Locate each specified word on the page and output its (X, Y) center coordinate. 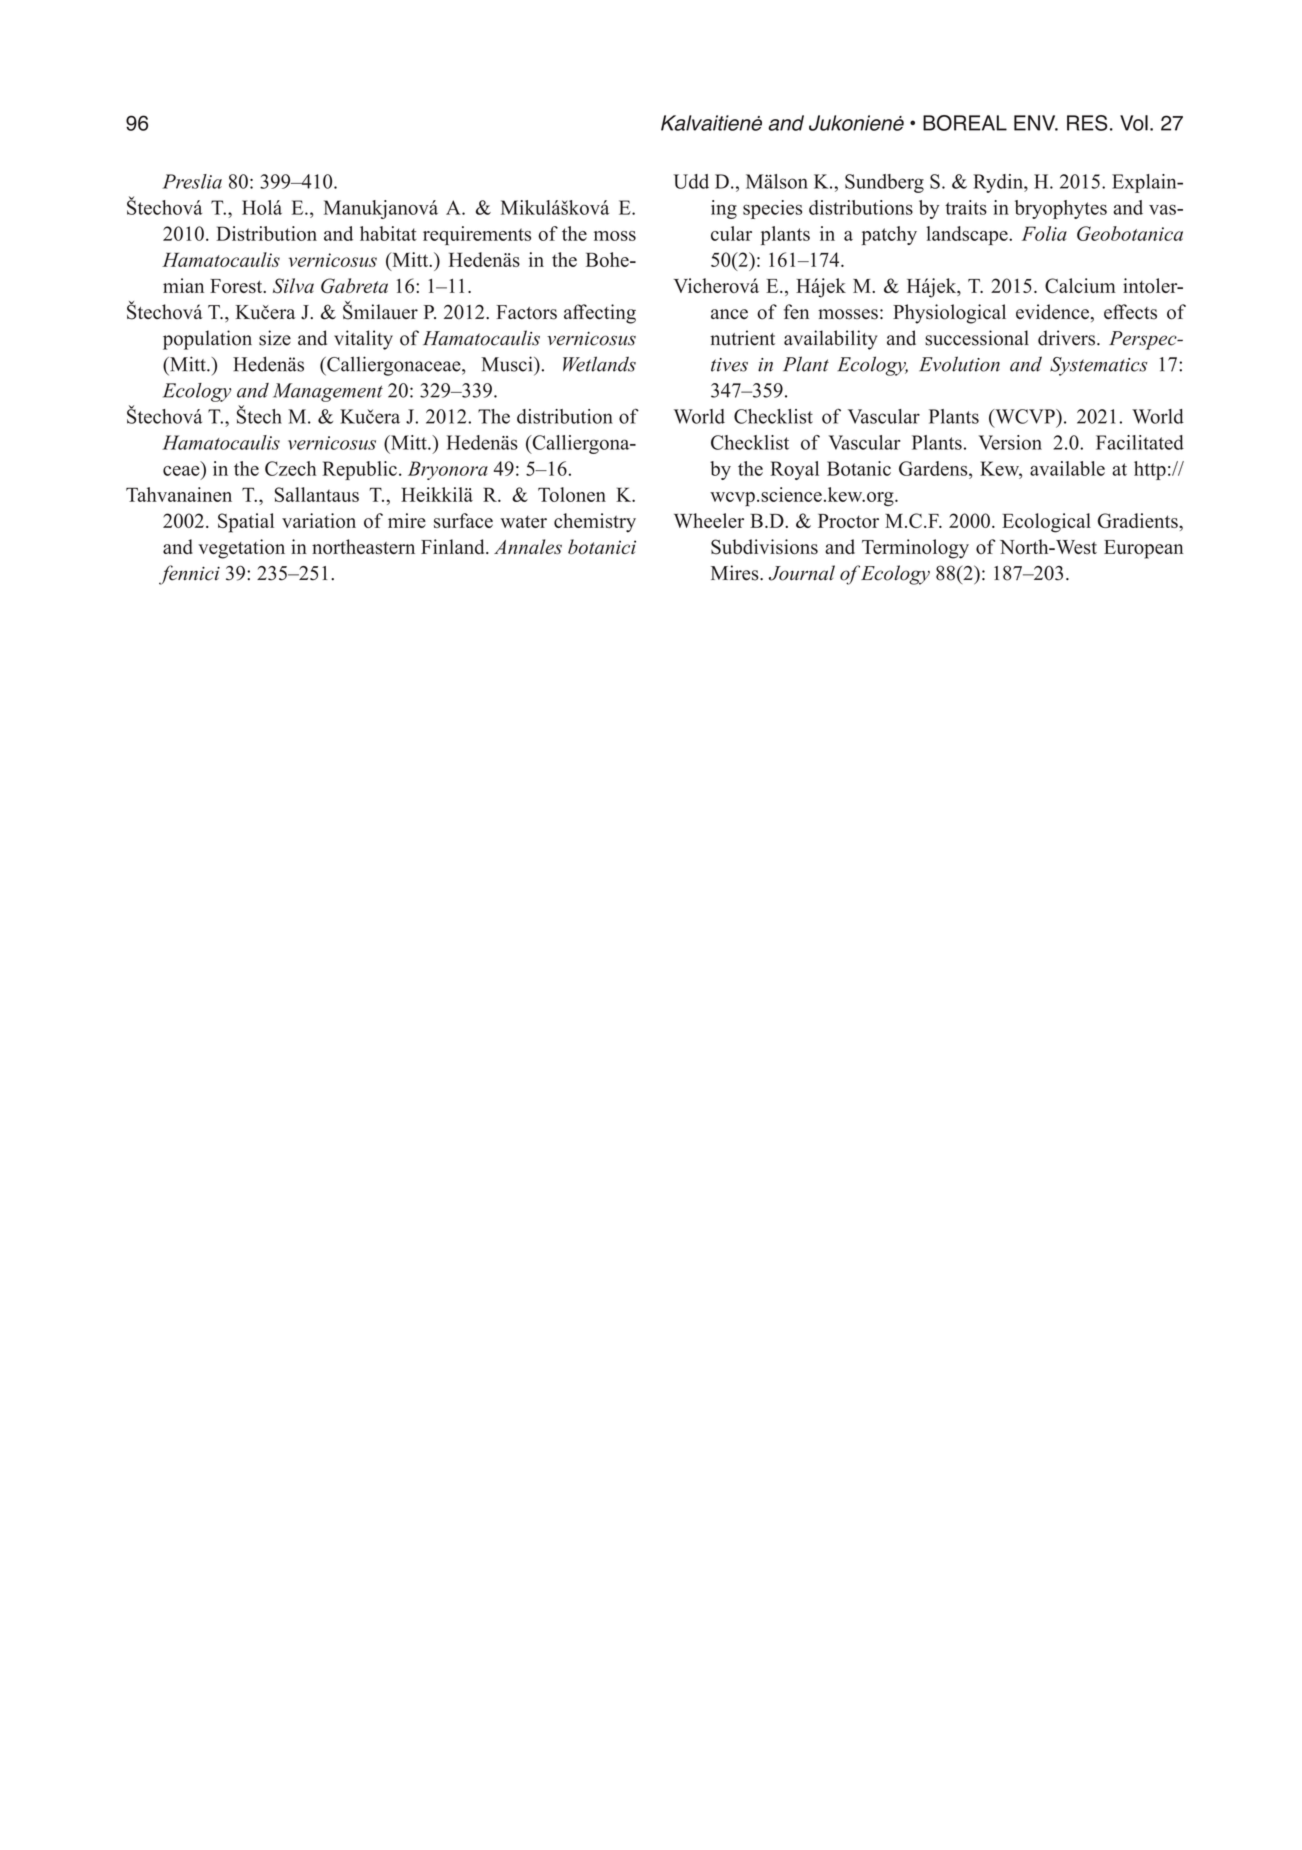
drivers (1068, 338)
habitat (388, 233)
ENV (1036, 123)
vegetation (241, 549)
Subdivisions (764, 547)
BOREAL (965, 123)
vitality (363, 340)
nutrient (742, 338)
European (1143, 549)
